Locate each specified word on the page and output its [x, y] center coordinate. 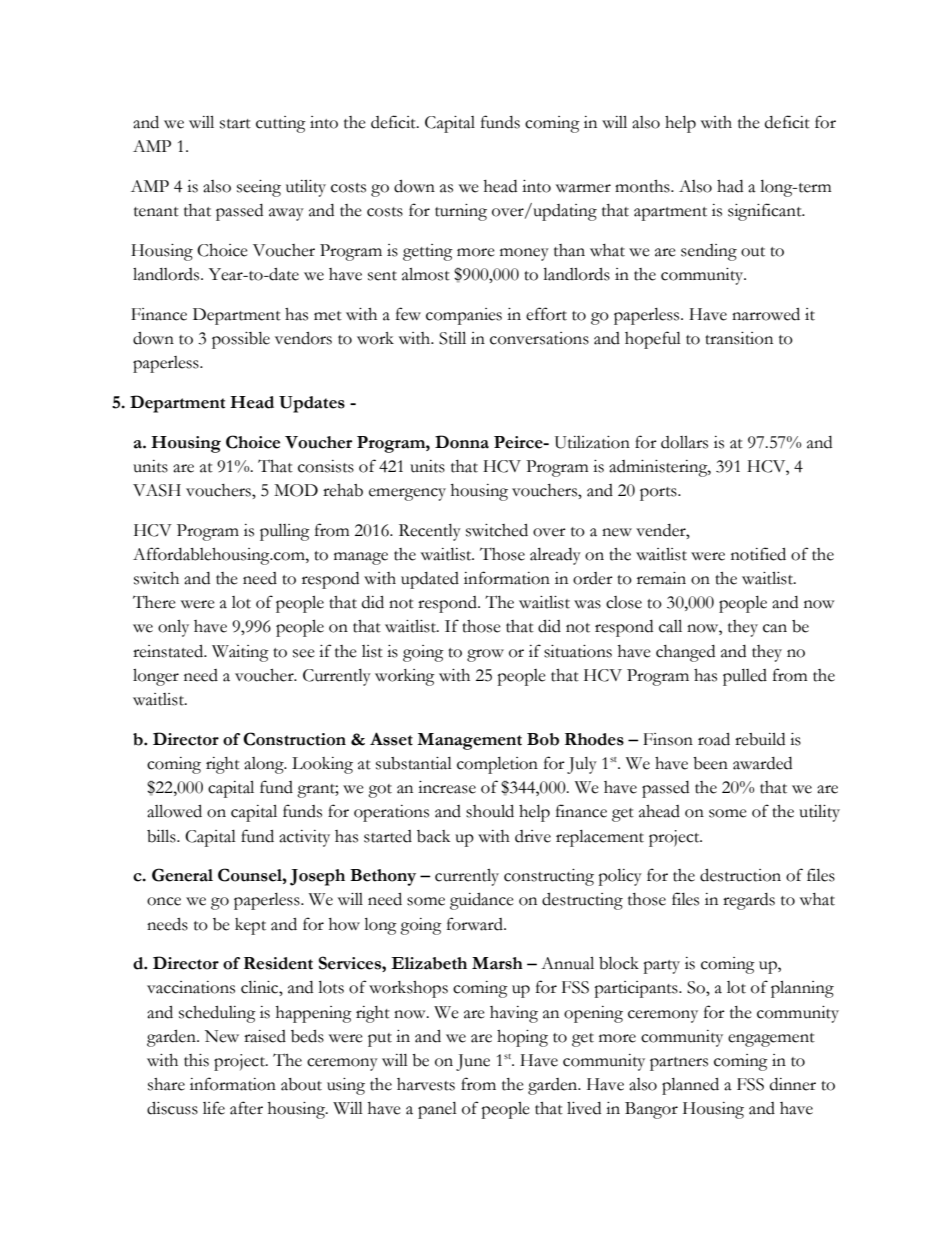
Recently [430, 532]
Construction [294, 739]
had [730, 186]
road [714, 739]
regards [749, 901]
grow [485, 655]
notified [758, 554]
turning [461, 212]
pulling [285, 532]
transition [739, 338]
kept [250, 926]
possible [241, 340]
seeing [259, 188]
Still [452, 338]
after [246, 1108]
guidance [482, 901]
